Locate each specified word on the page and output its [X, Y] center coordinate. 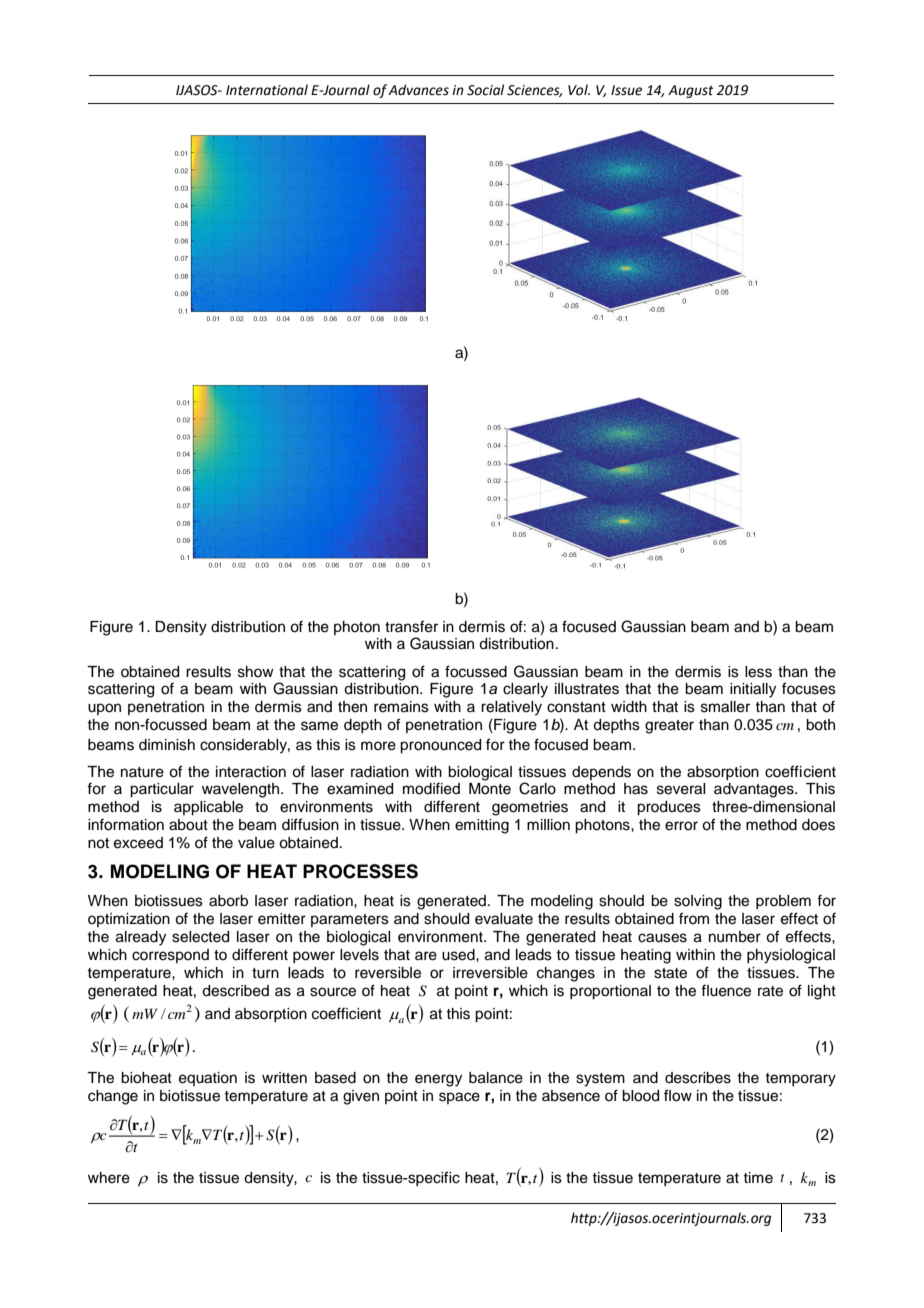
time [758, 1178]
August [691, 91]
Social [485, 90]
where [109, 1178]
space [459, 1098]
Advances [418, 90]
